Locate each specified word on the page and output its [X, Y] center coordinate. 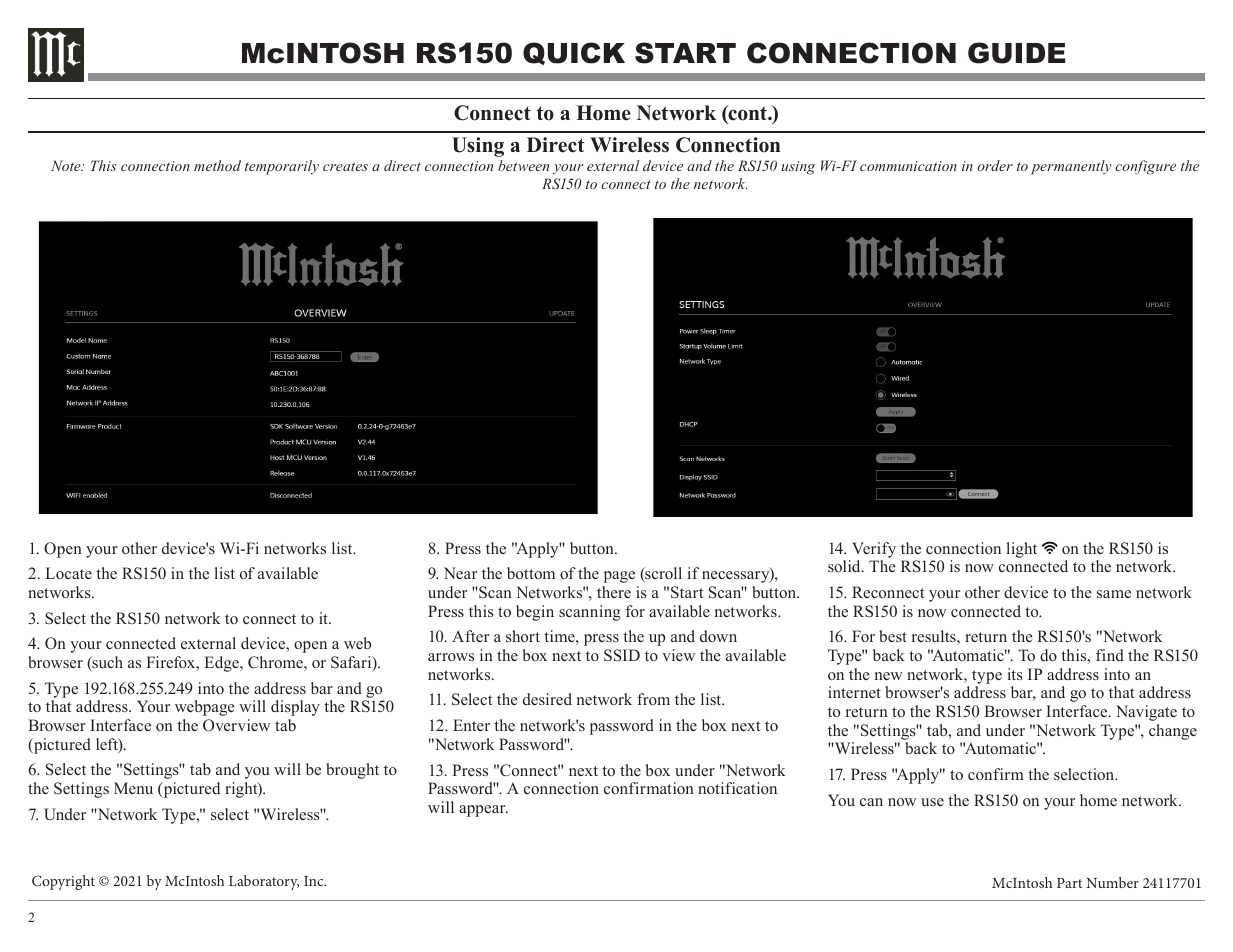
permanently [1071, 167]
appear [483, 811]
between [523, 165]
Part [1069, 883]
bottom [531, 573]
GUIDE [1016, 53]
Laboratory [264, 882]
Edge [223, 664]
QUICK [574, 53]
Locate [69, 573]
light [1022, 550]
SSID [622, 655]
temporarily [282, 167]
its [1015, 674]
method [217, 165]
